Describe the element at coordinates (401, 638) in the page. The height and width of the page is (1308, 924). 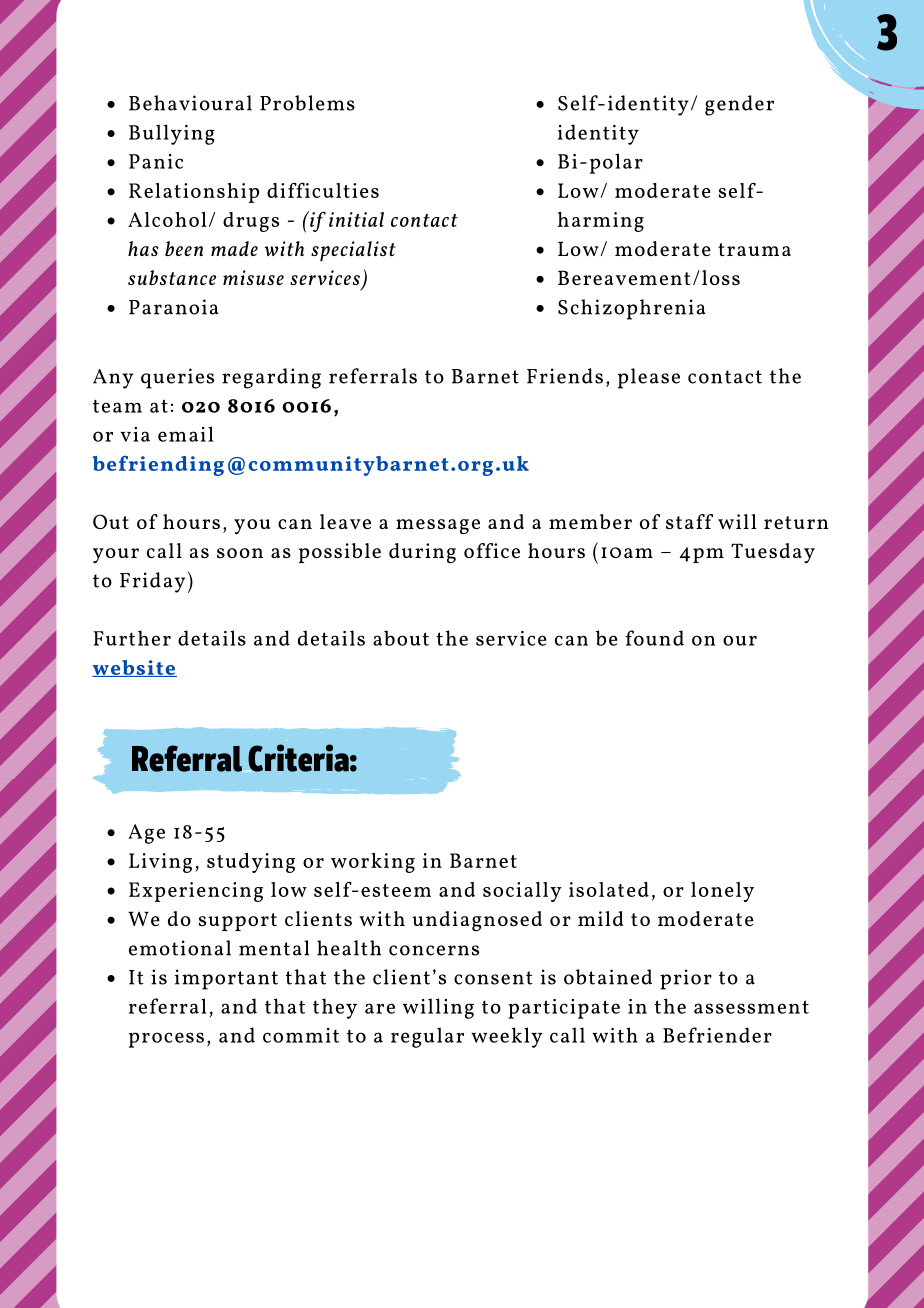
I see `about` at that location.
